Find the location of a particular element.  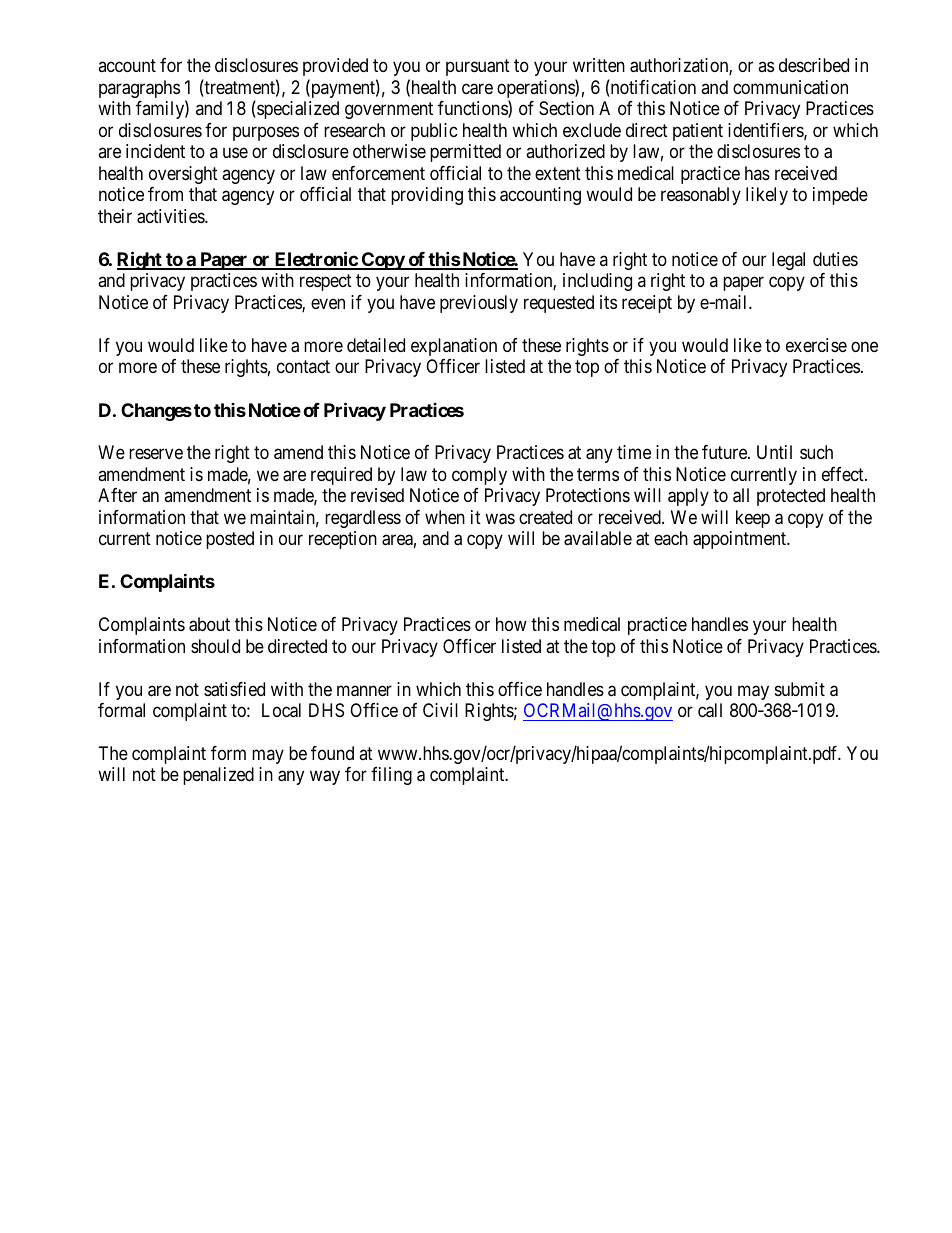

care is located at coordinates (477, 89).
